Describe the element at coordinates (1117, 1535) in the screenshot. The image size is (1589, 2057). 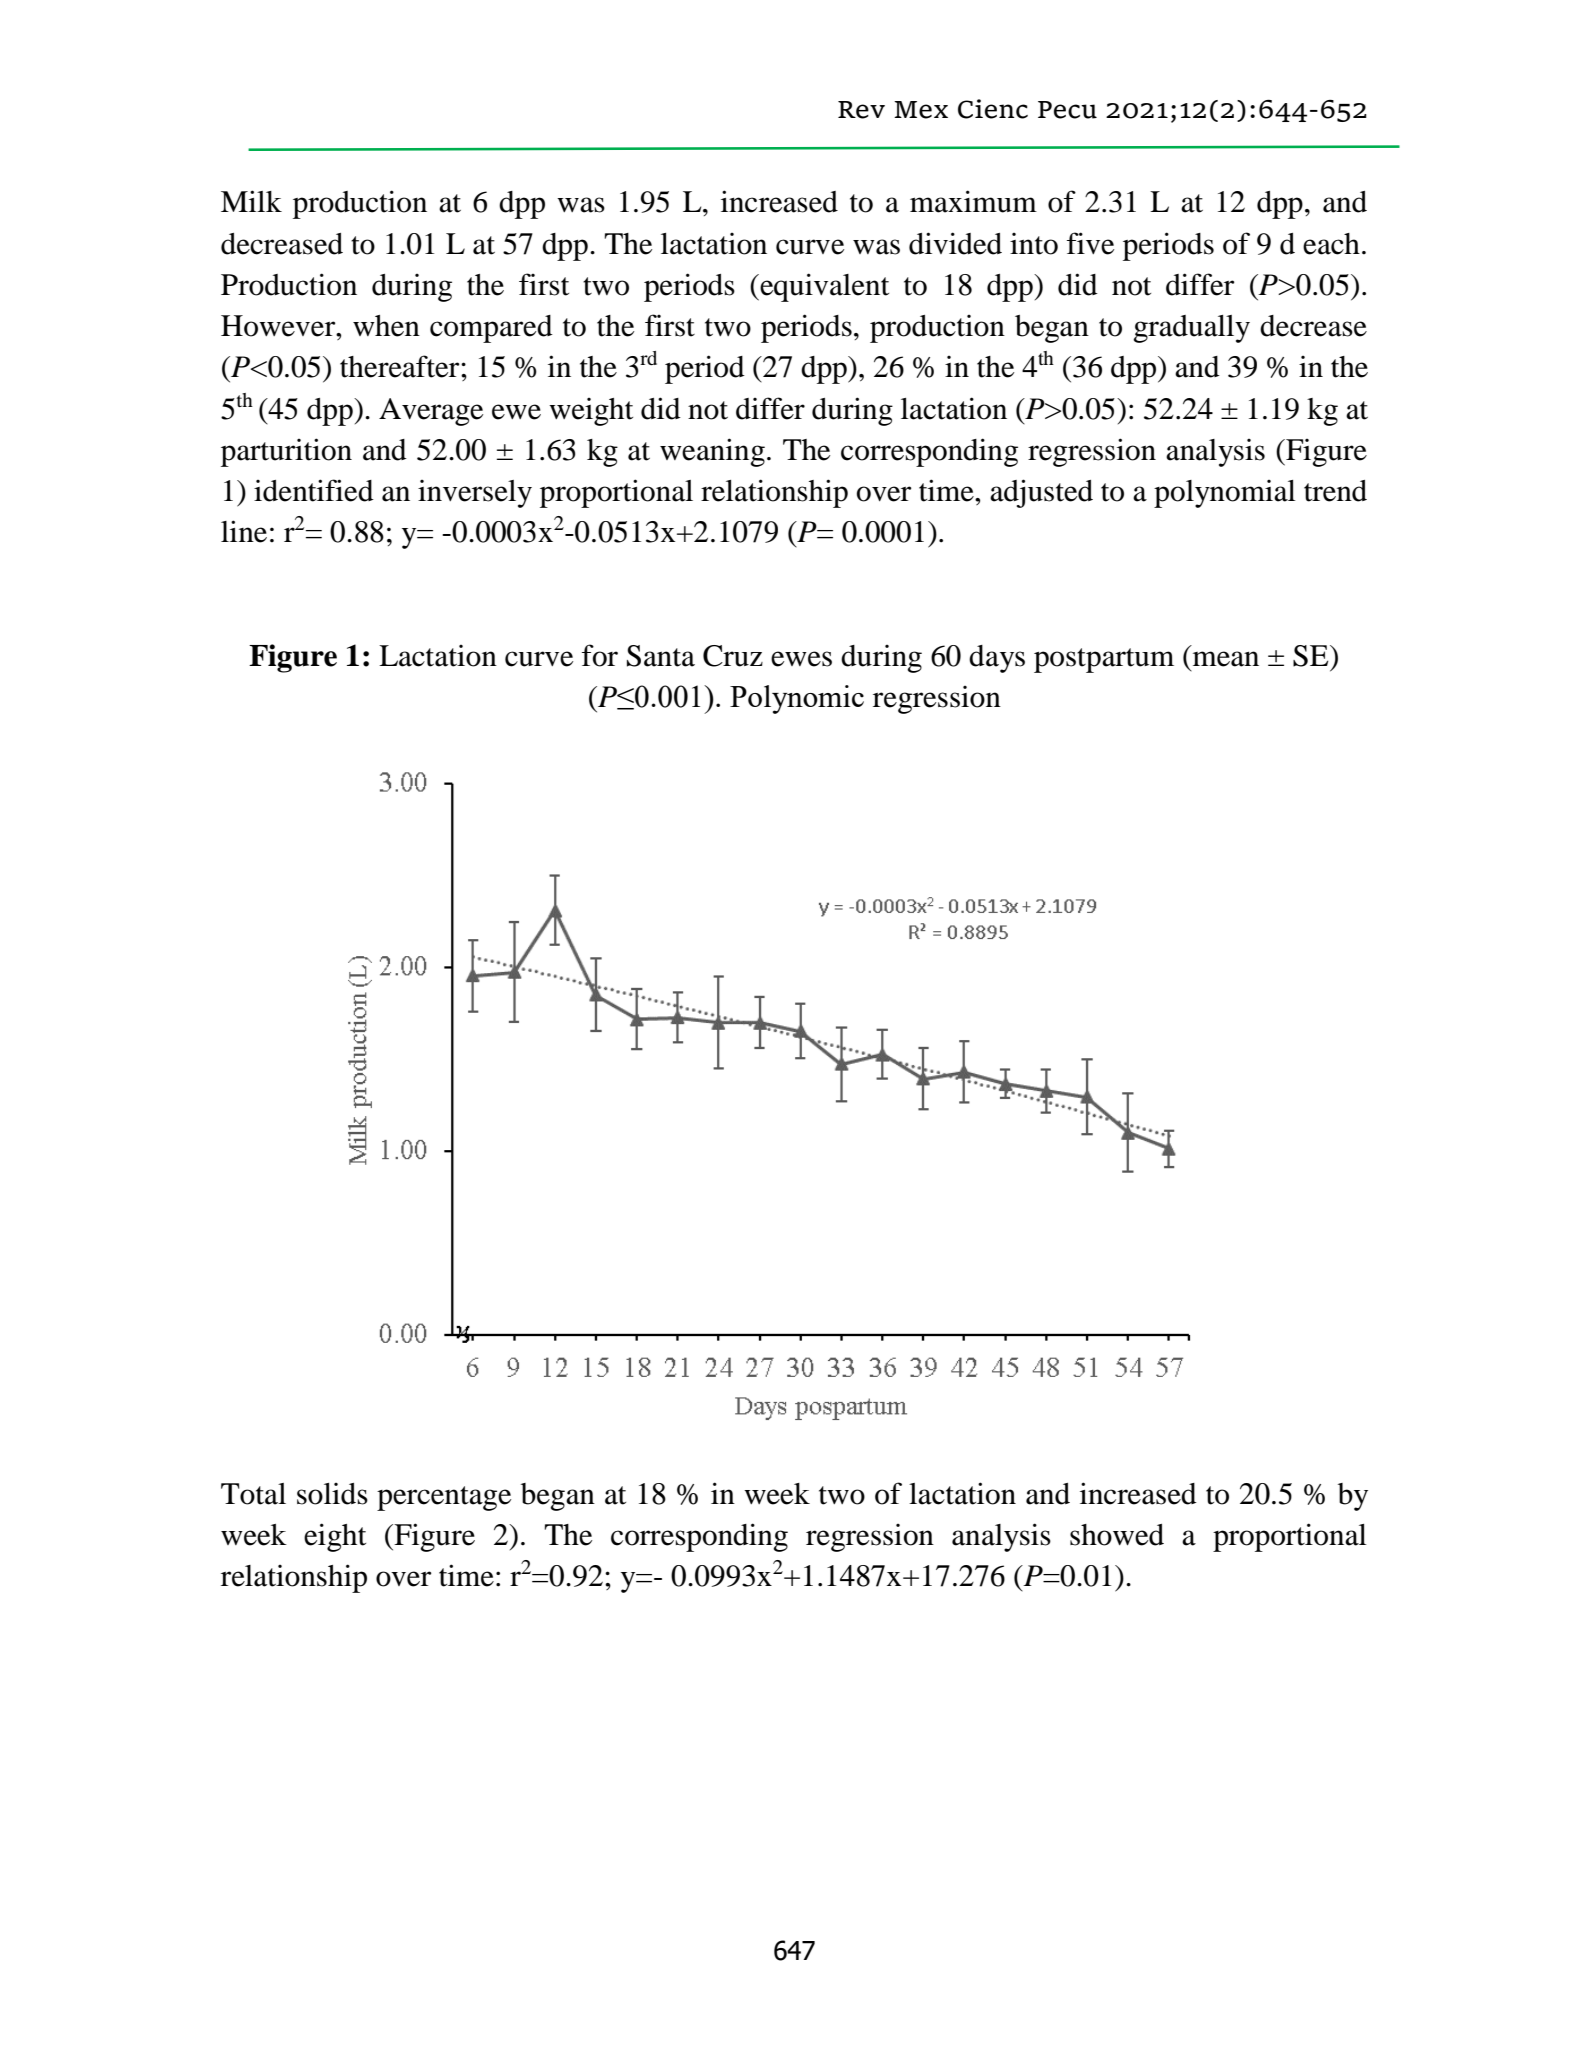
I see `showed` at that location.
